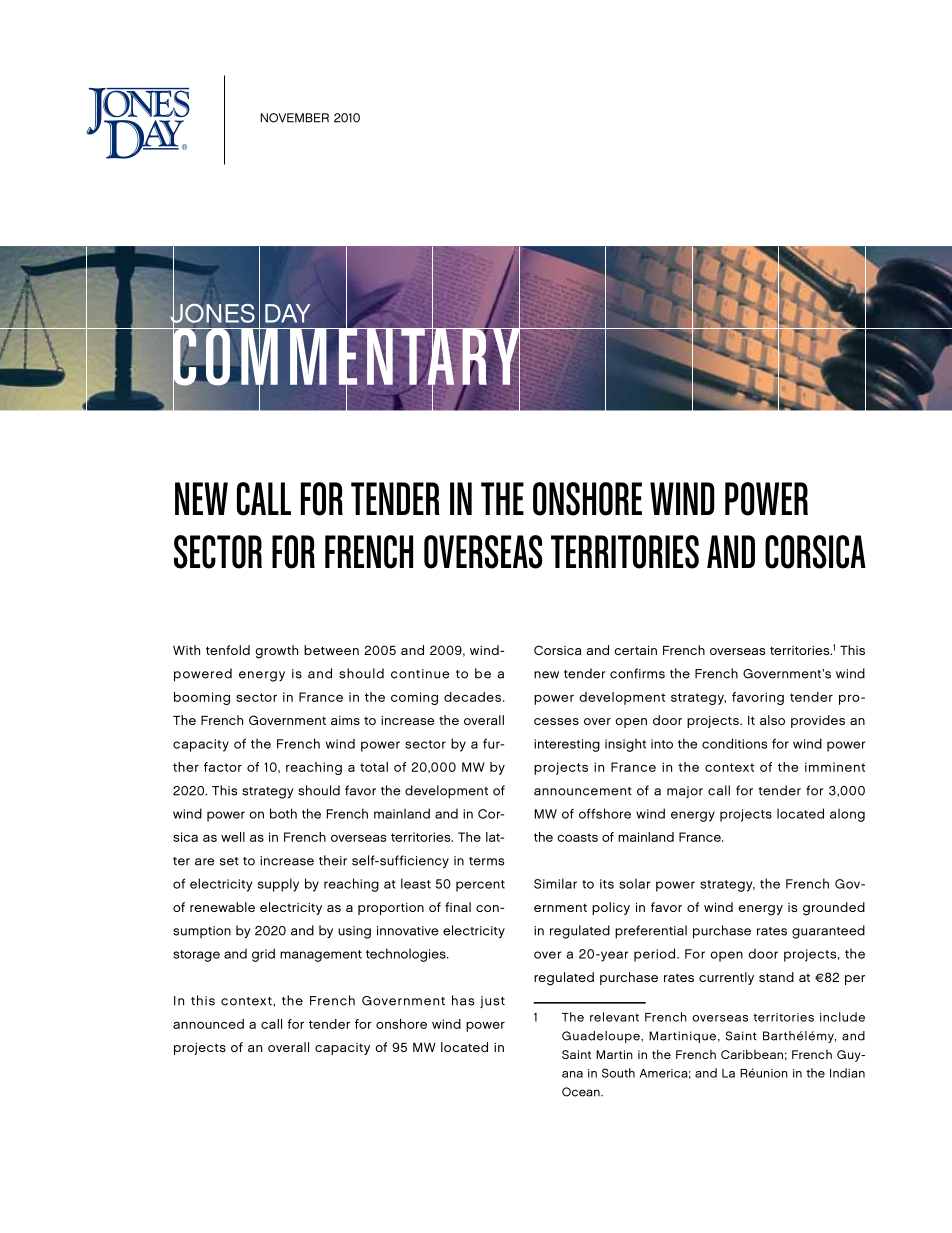 The width and height of the screenshot is (952, 1233). I want to click on Ocean, so click(582, 1092).
